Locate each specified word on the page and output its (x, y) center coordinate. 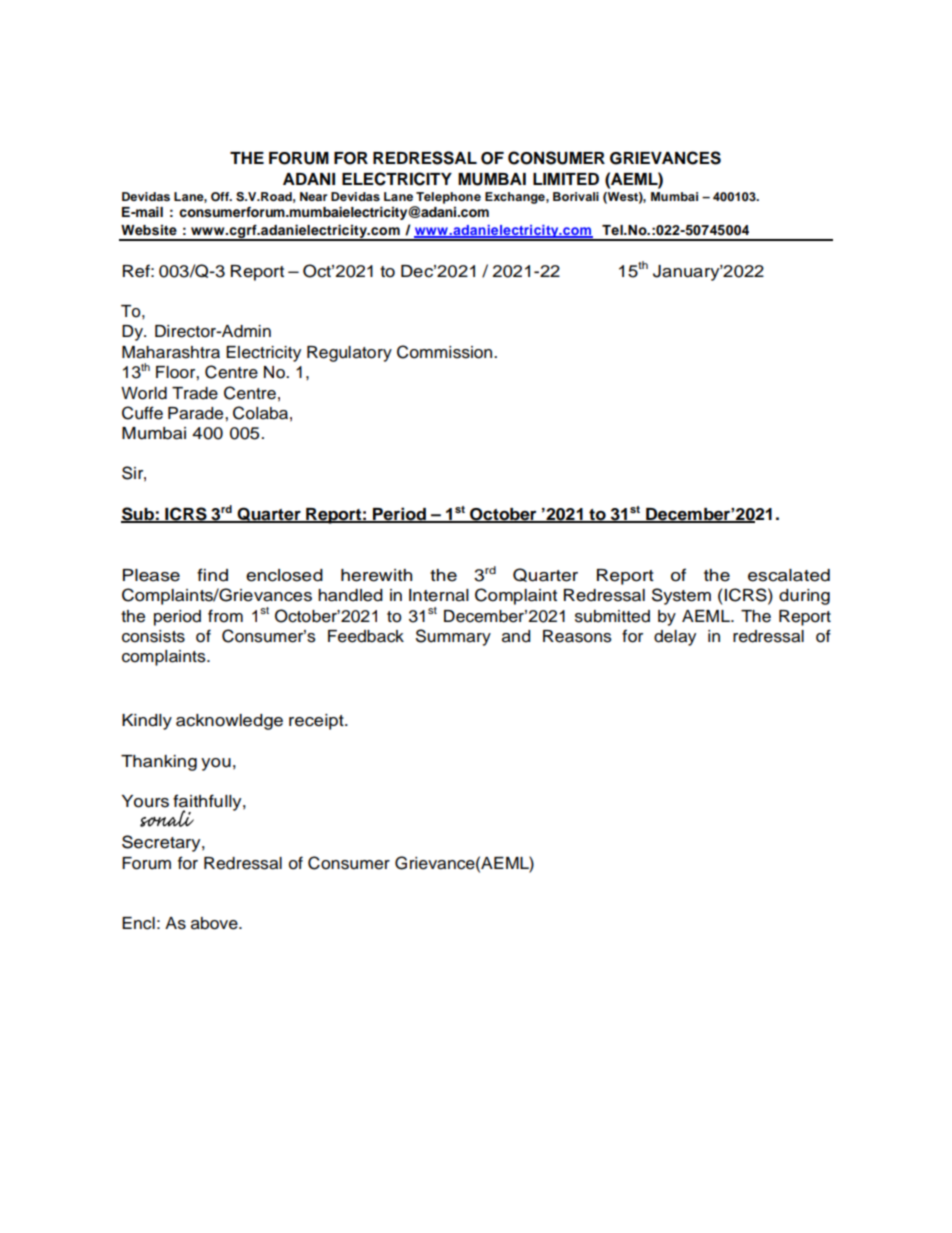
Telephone (448, 198)
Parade (197, 413)
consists (153, 636)
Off (221, 197)
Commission (446, 352)
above (215, 923)
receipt (317, 722)
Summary (453, 637)
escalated (789, 575)
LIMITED (566, 179)
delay (675, 638)
